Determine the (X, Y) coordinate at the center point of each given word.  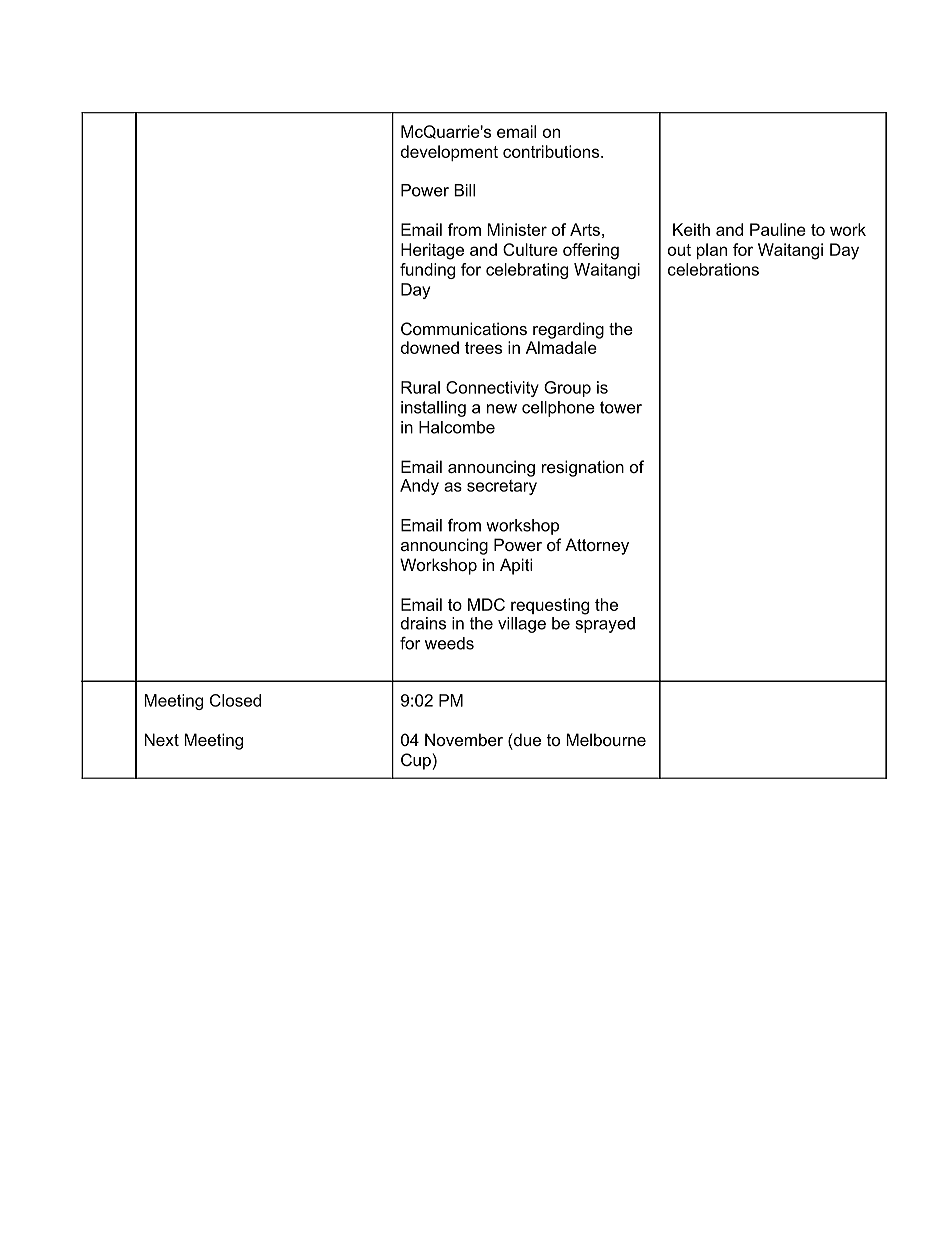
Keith (691, 229)
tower (621, 407)
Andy (419, 487)
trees (483, 348)
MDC (486, 604)
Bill (464, 190)
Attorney (597, 546)
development (449, 153)
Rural (420, 387)
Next (161, 739)
